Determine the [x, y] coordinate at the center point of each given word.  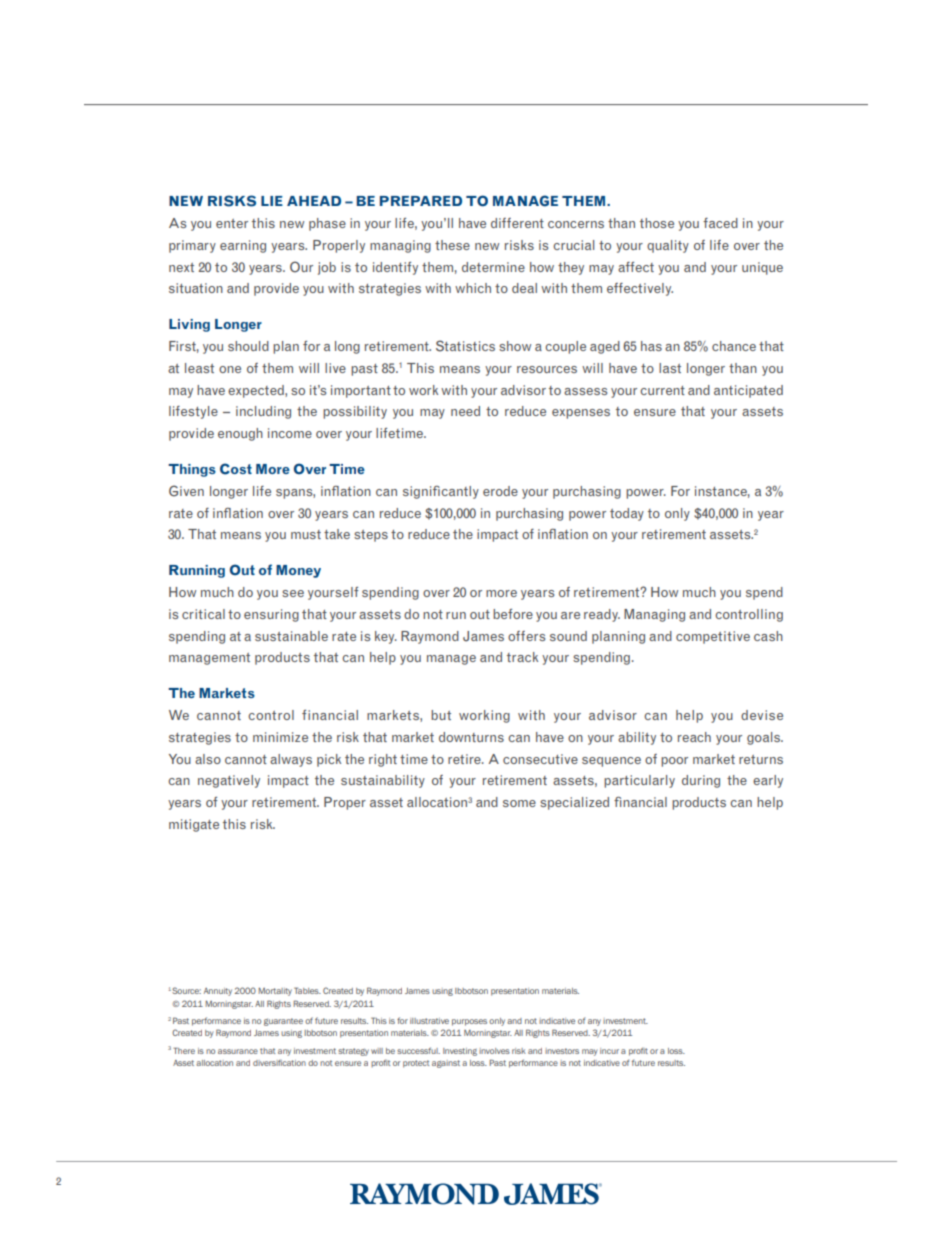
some [519, 803]
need [465, 411]
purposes [469, 1022]
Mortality [275, 992]
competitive [713, 637]
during [701, 781]
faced [720, 223]
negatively [229, 781]
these [452, 245]
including [263, 412]
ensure [655, 412]
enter [232, 223]
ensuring [271, 615]
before [513, 614]
